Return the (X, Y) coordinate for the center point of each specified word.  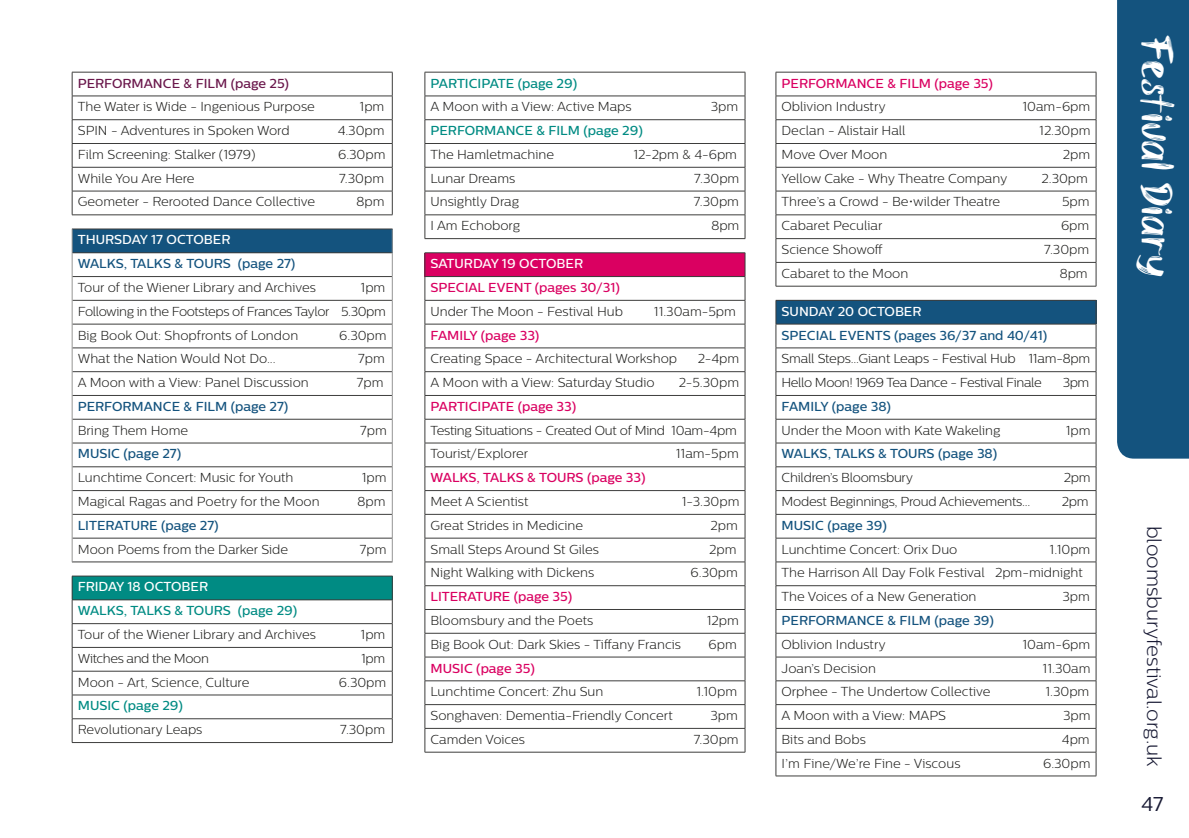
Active (575, 106)
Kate (928, 430)
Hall (893, 130)
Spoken (230, 131)
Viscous (937, 763)
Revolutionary (120, 730)
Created (568, 430)
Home (170, 430)
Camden (456, 739)
